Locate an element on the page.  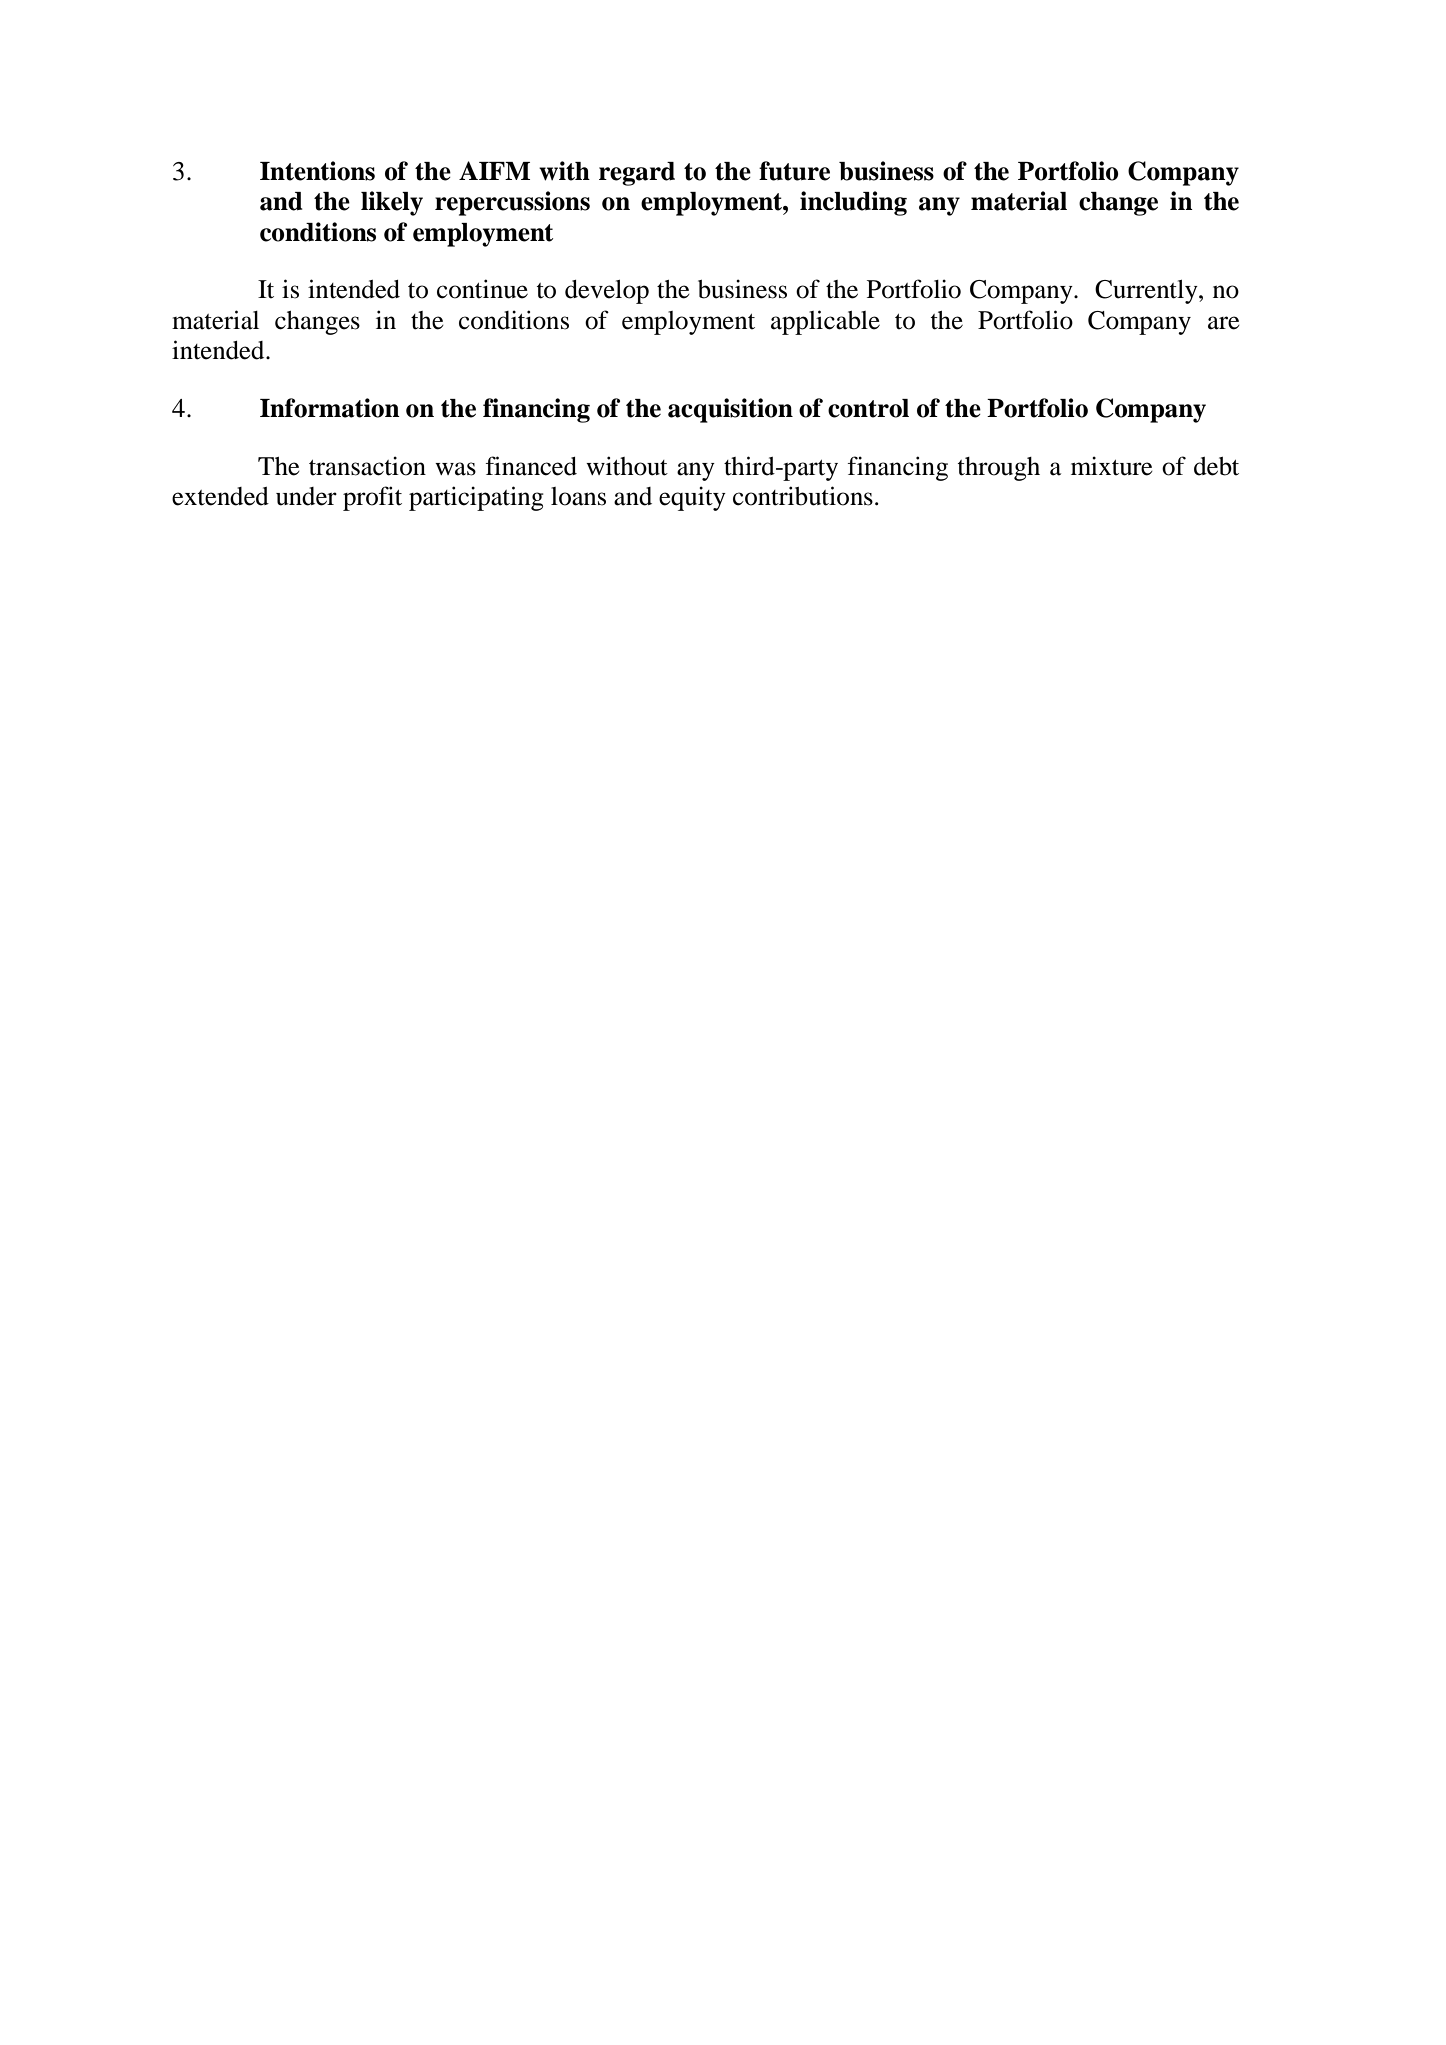
are is located at coordinates (1224, 323).
